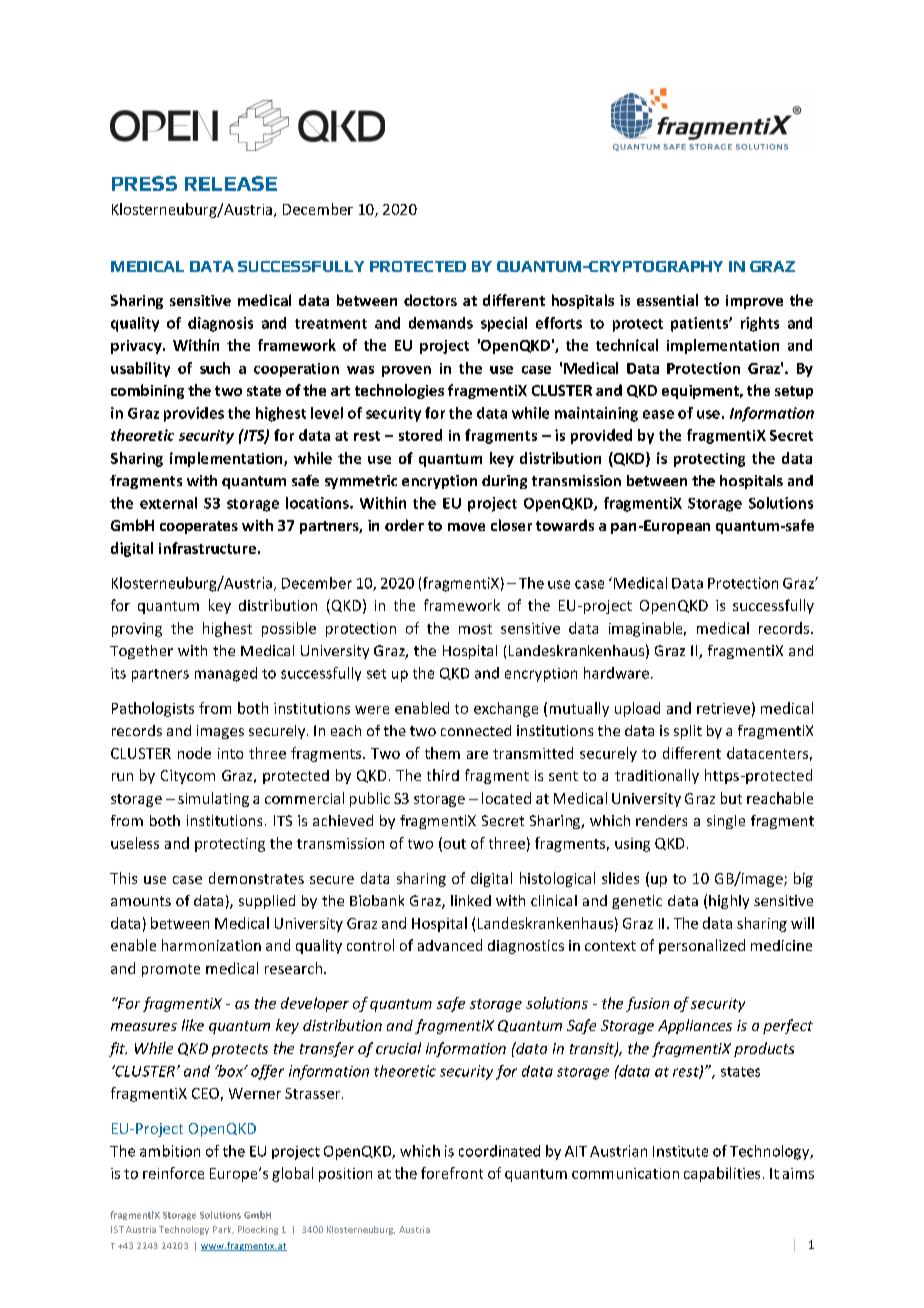 Image resolution: width=924 pixels, height=1308 pixels. Describe the element at coordinates (173, 1173) in the screenshot. I see `reinforce` at that location.
